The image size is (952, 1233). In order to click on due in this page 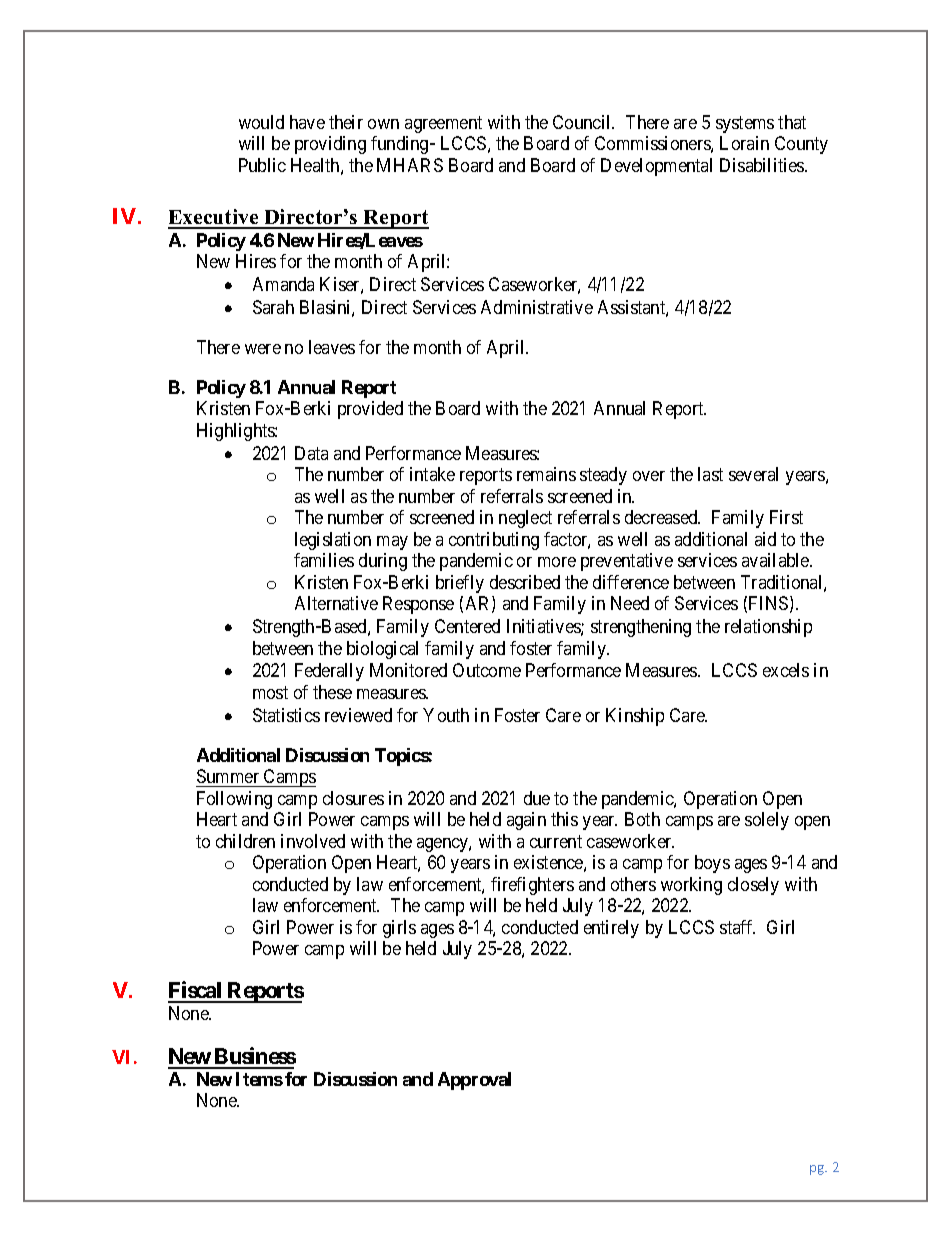, I will do `click(537, 798)`.
